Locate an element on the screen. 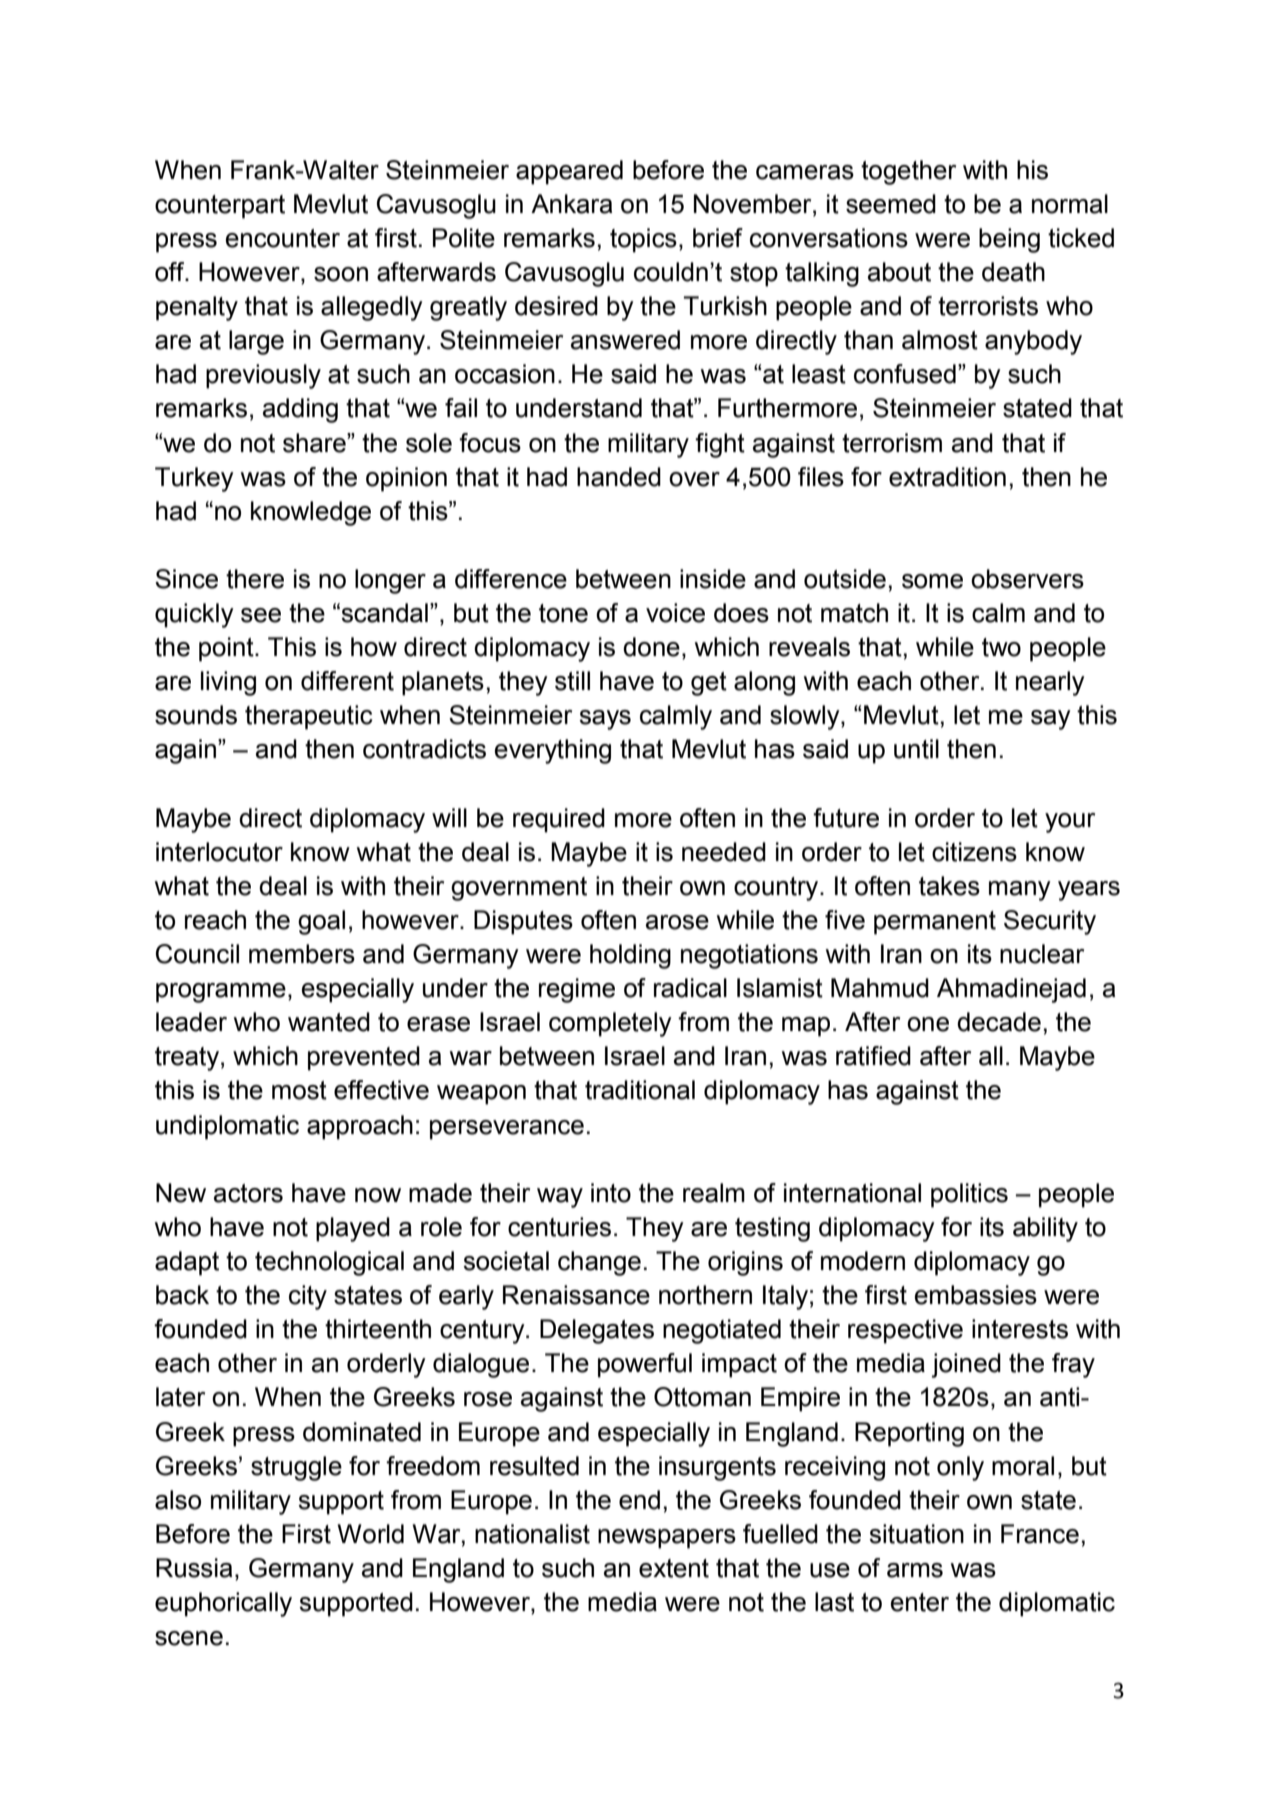  euphorically is located at coordinates (223, 1604).
